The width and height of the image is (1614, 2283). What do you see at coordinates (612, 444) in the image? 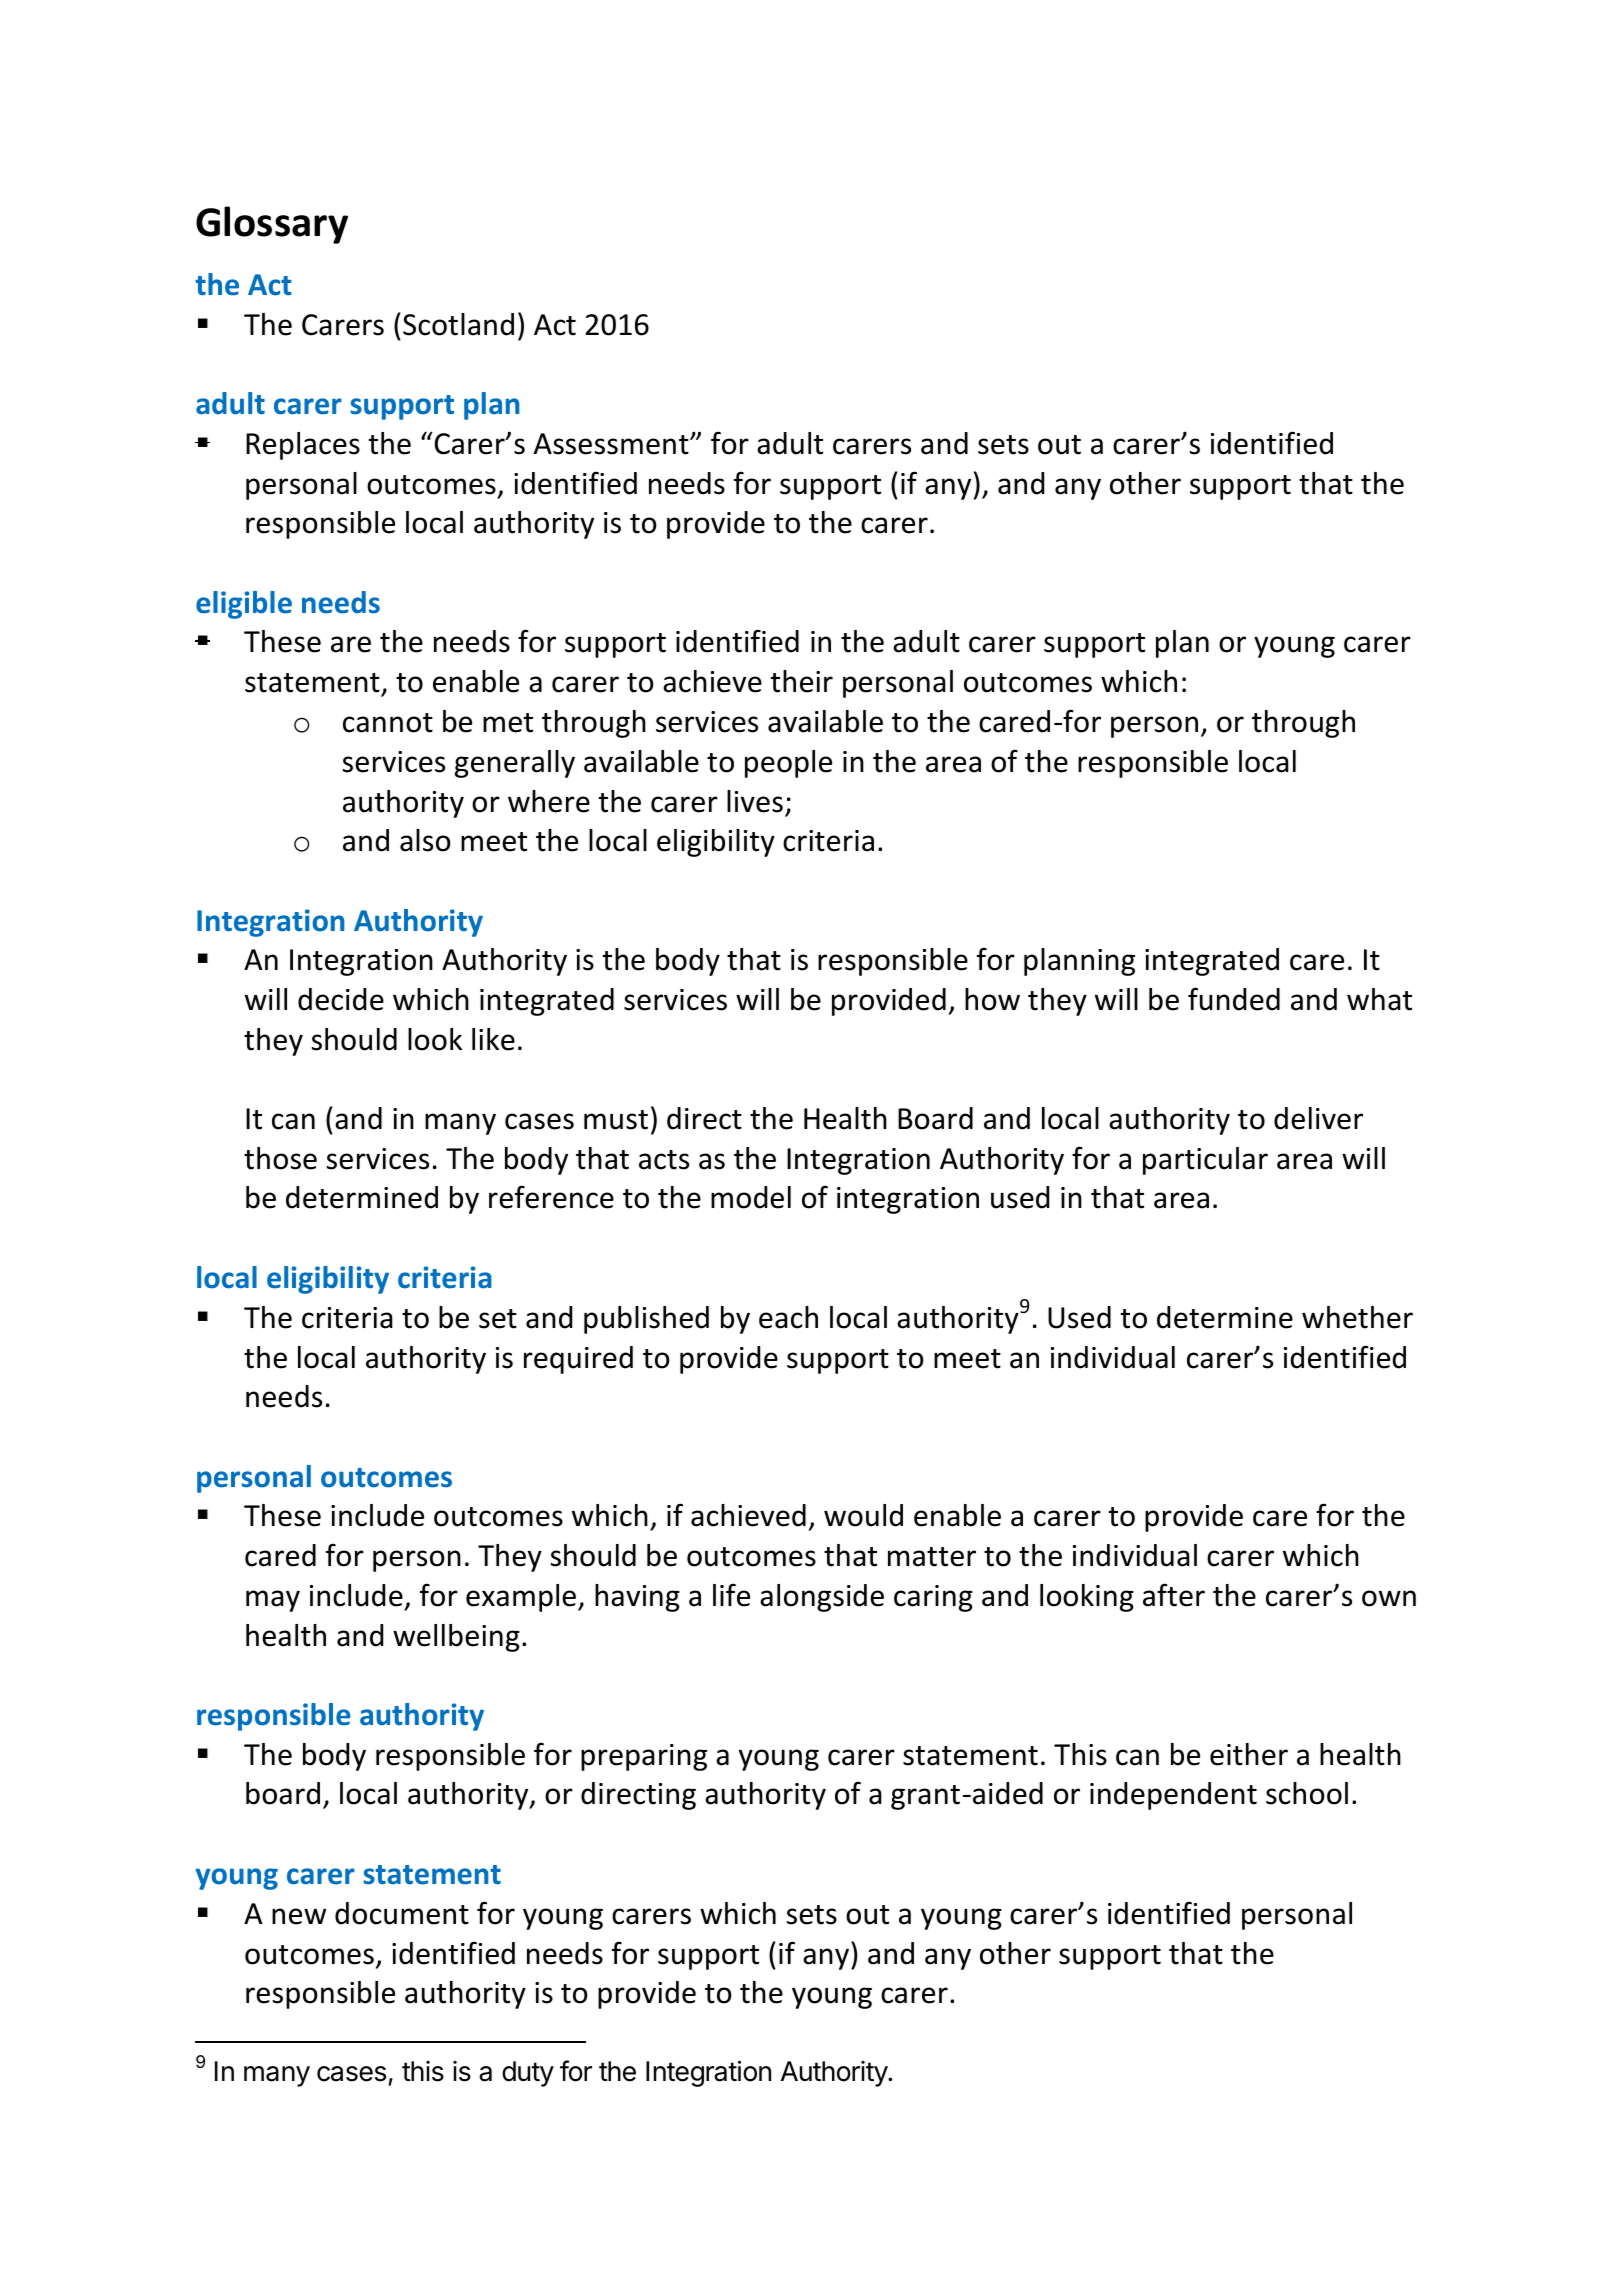
I see `Assessment` at bounding box center [612, 444].
